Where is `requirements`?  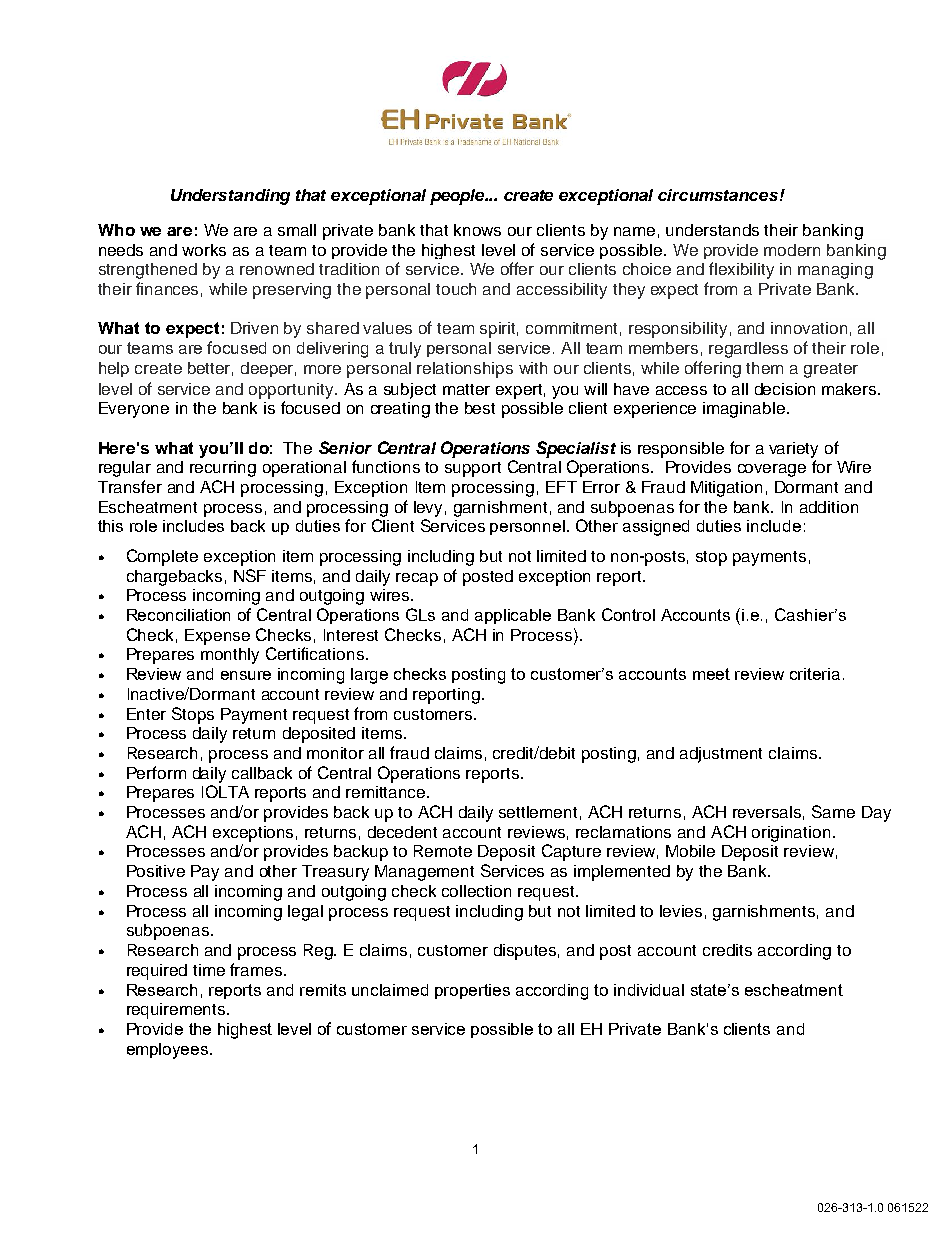 requirements is located at coordinates (177, 1011).
